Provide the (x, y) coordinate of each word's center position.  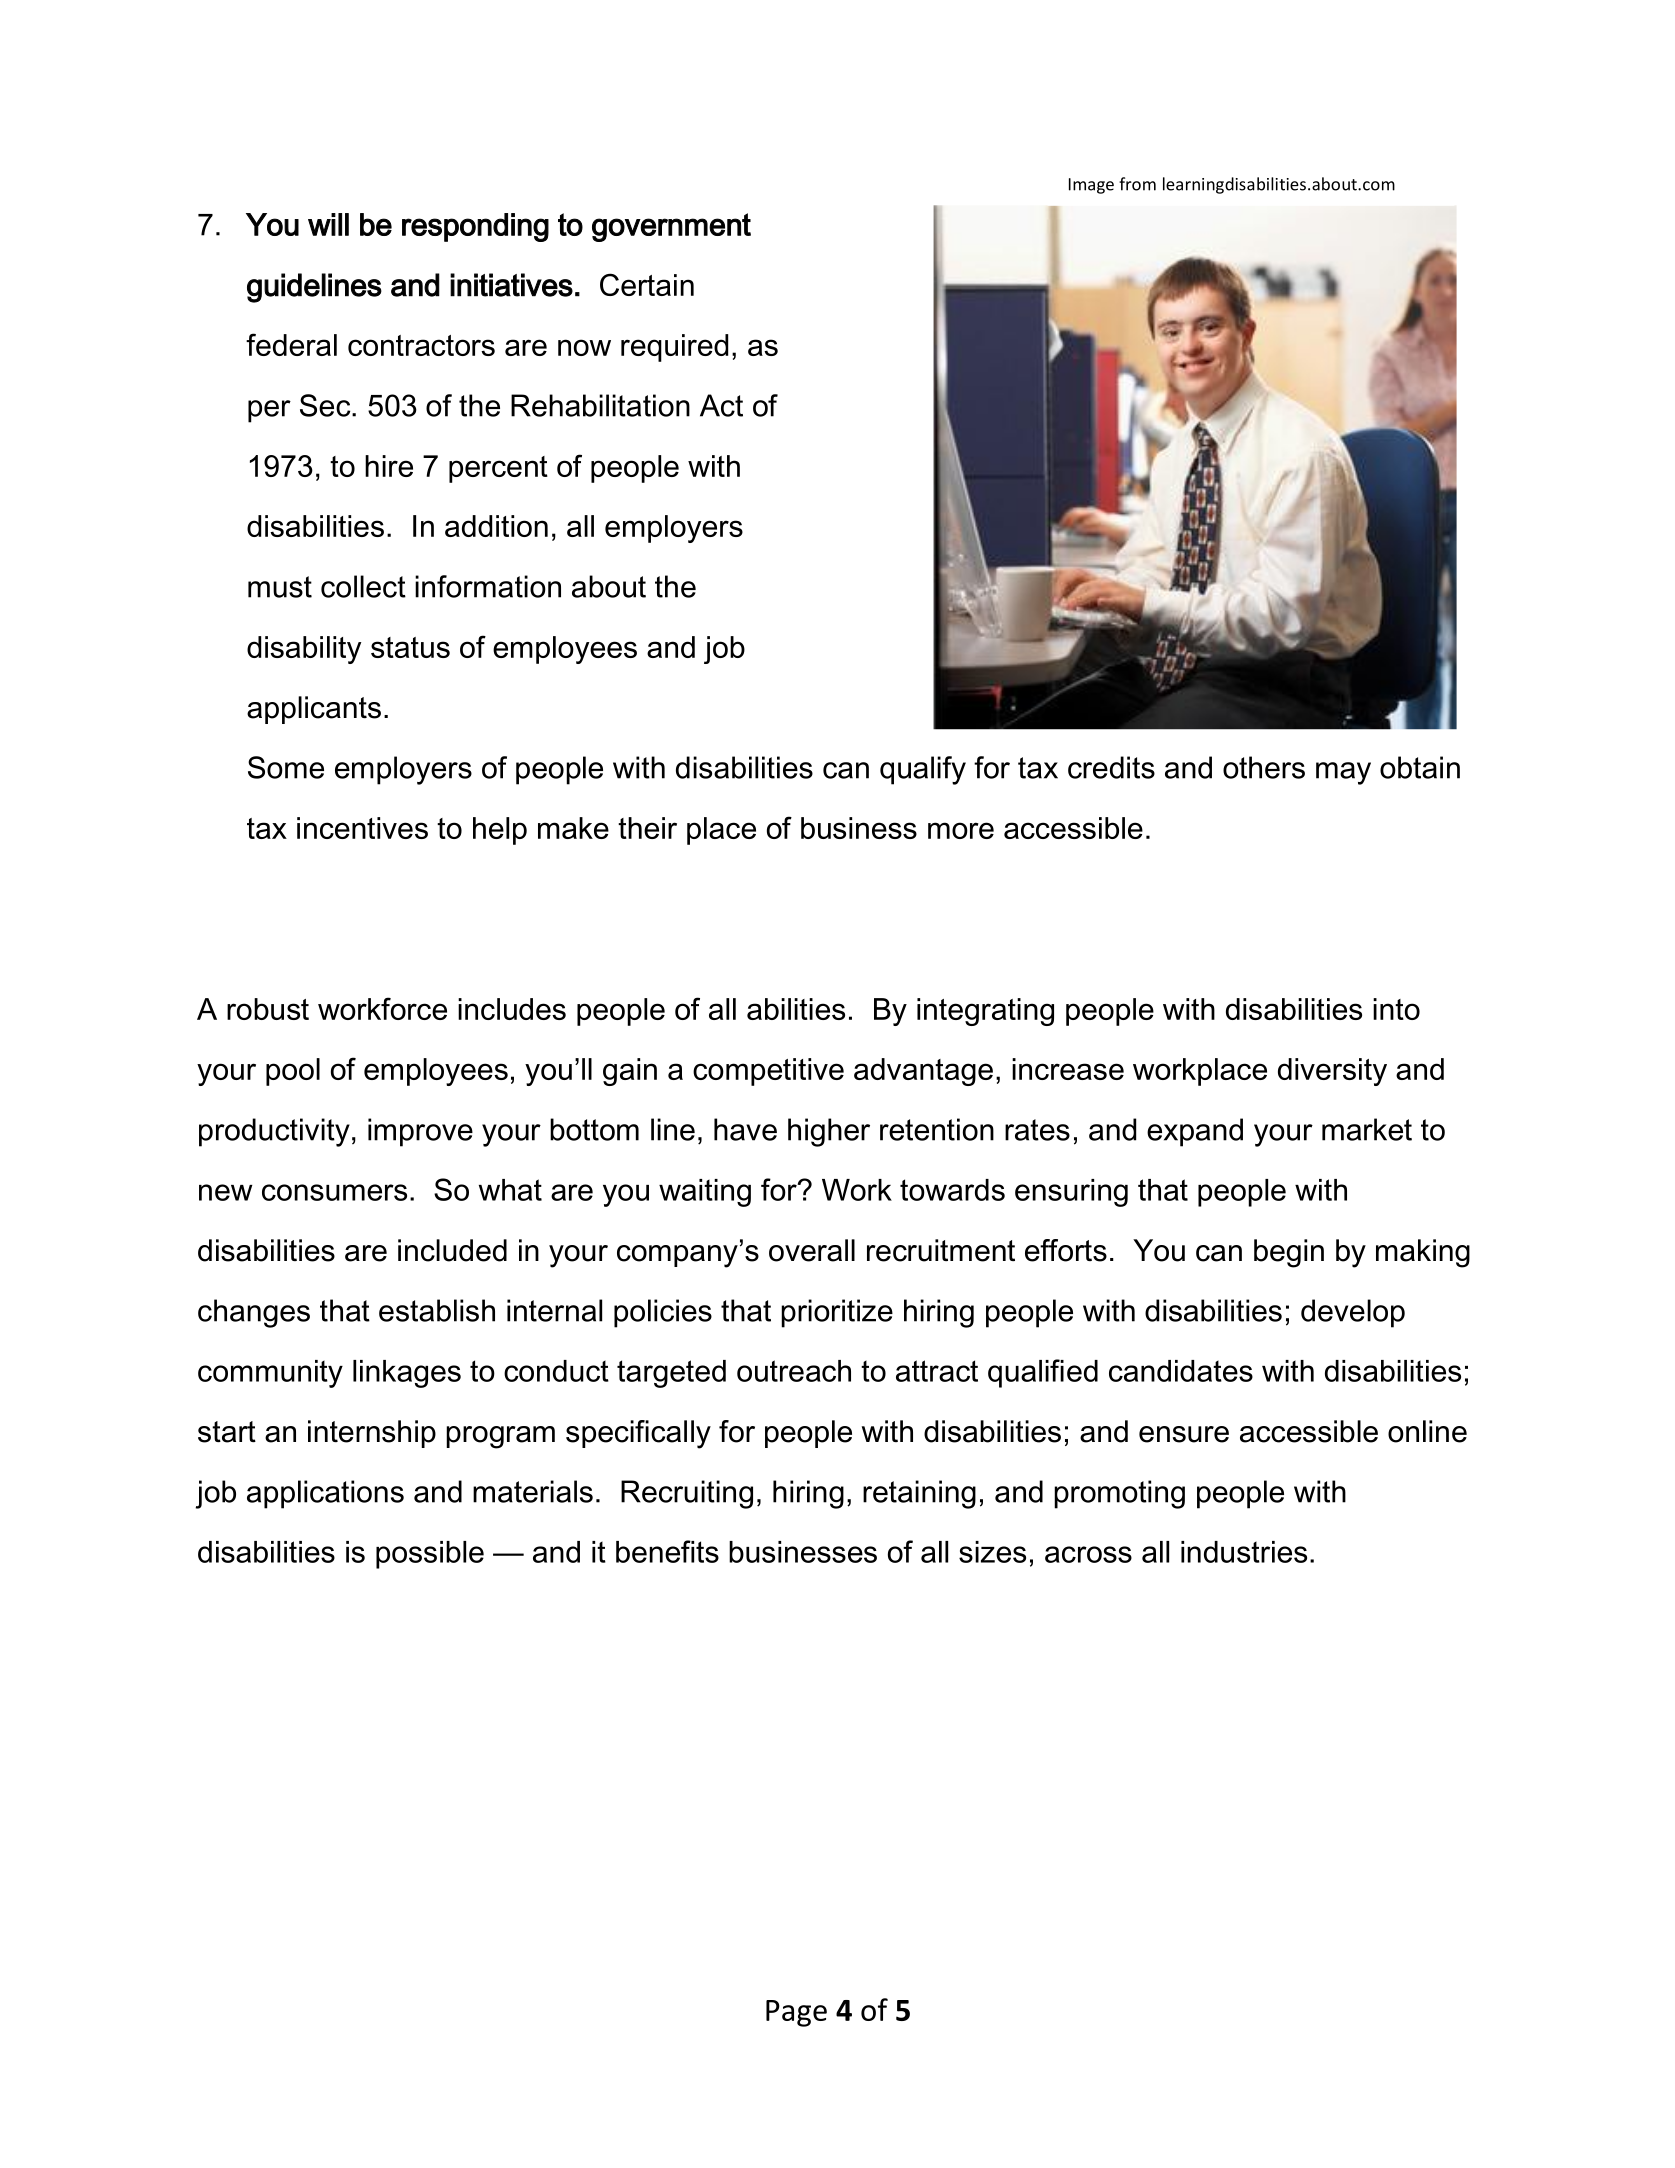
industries (1244, 1552)
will (328, 224)
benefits (667, 1551)
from (1137, 184)
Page (796, 2013)
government (671, 227)
